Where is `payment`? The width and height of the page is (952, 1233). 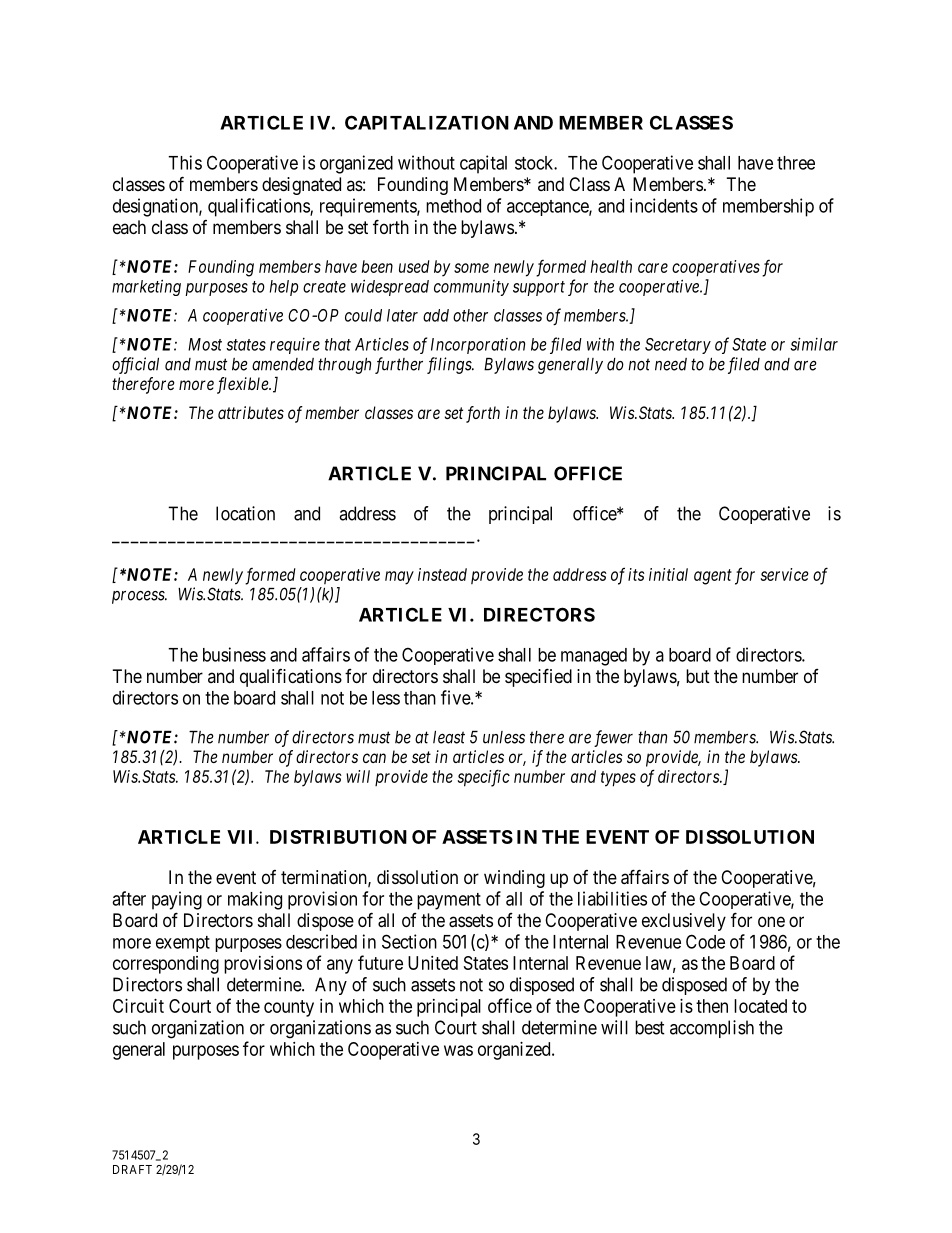
payment is located at coordinates (449, 901).
